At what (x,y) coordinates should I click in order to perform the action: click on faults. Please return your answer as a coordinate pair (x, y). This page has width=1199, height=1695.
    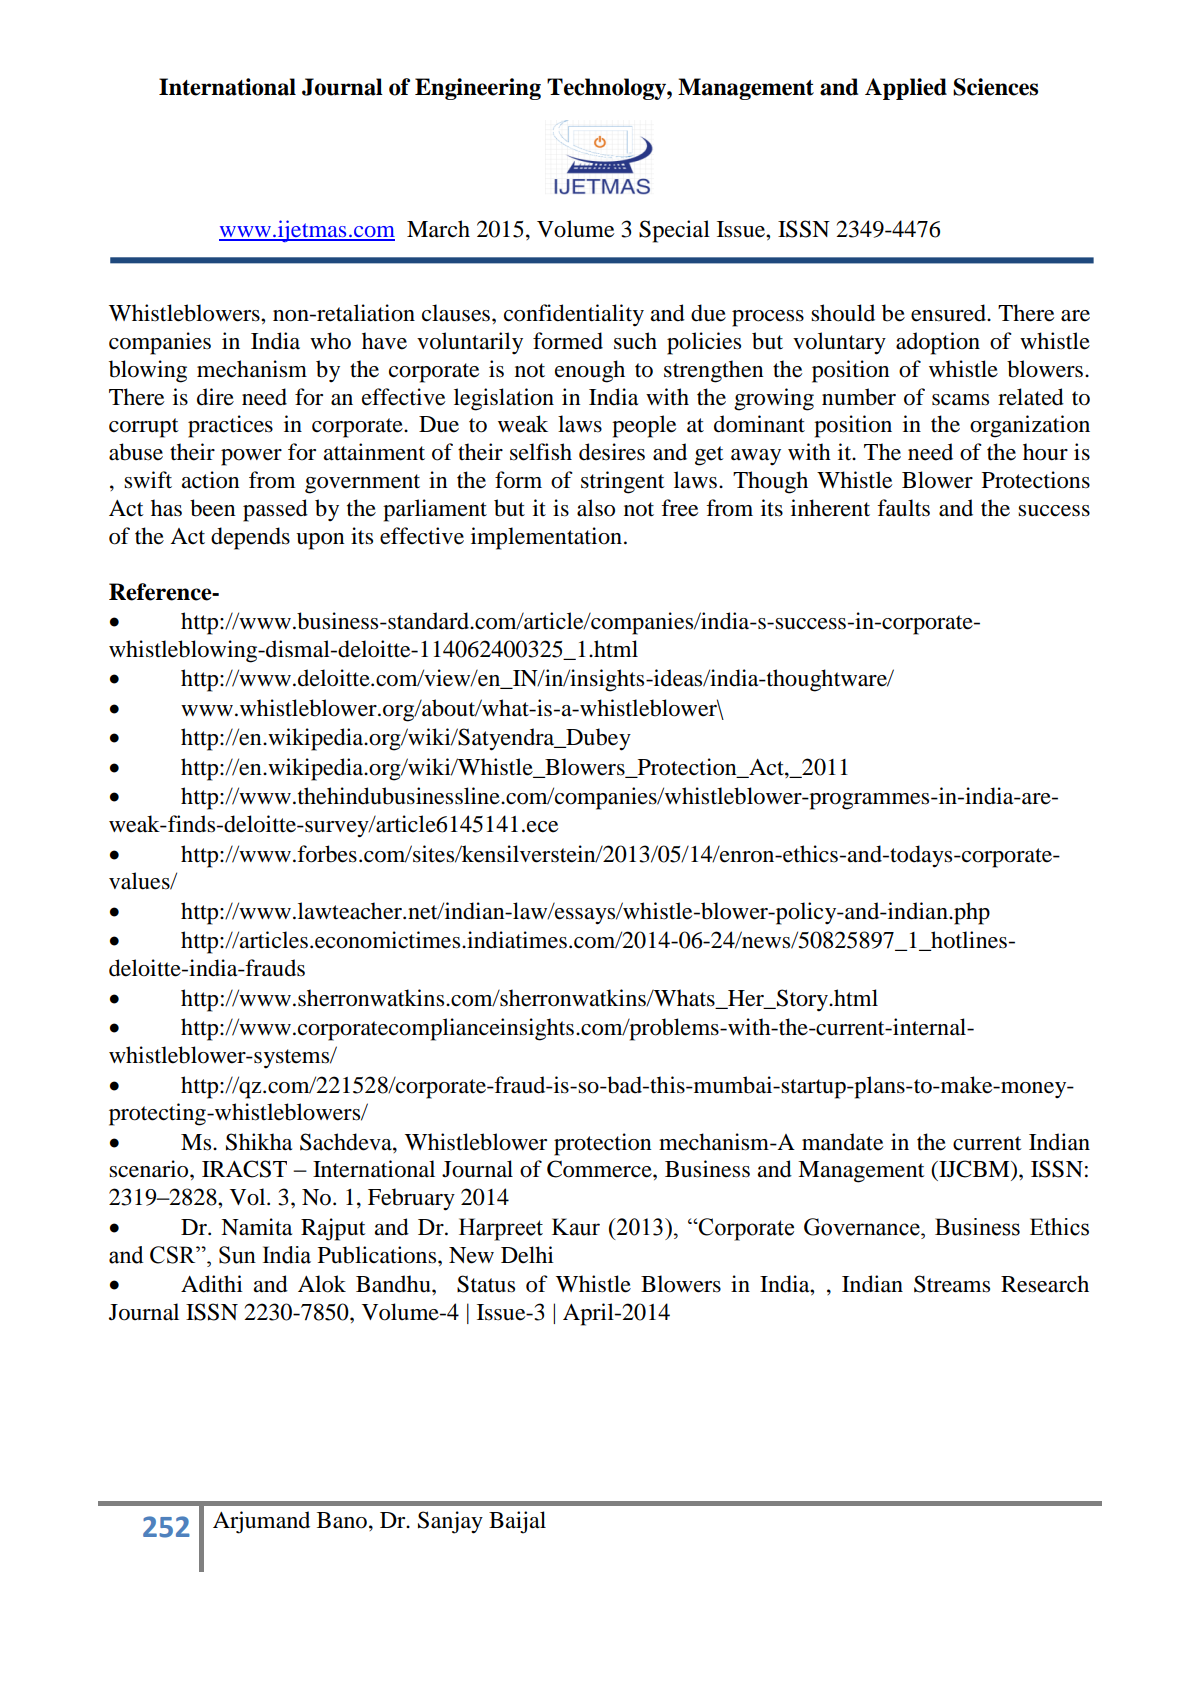
    Looking at the image, I should click on (903, 508).
